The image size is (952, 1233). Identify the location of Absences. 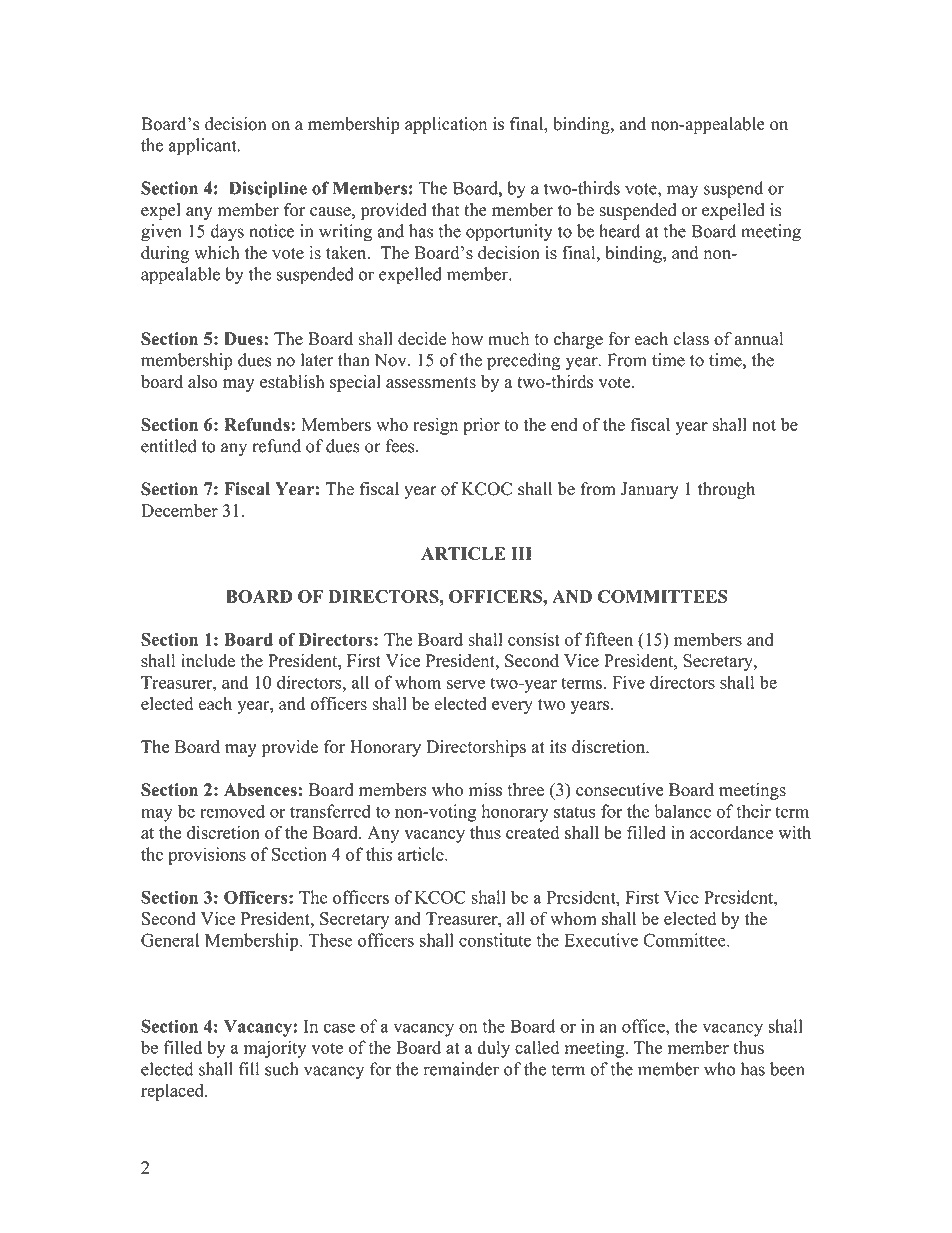
(260, 790).
